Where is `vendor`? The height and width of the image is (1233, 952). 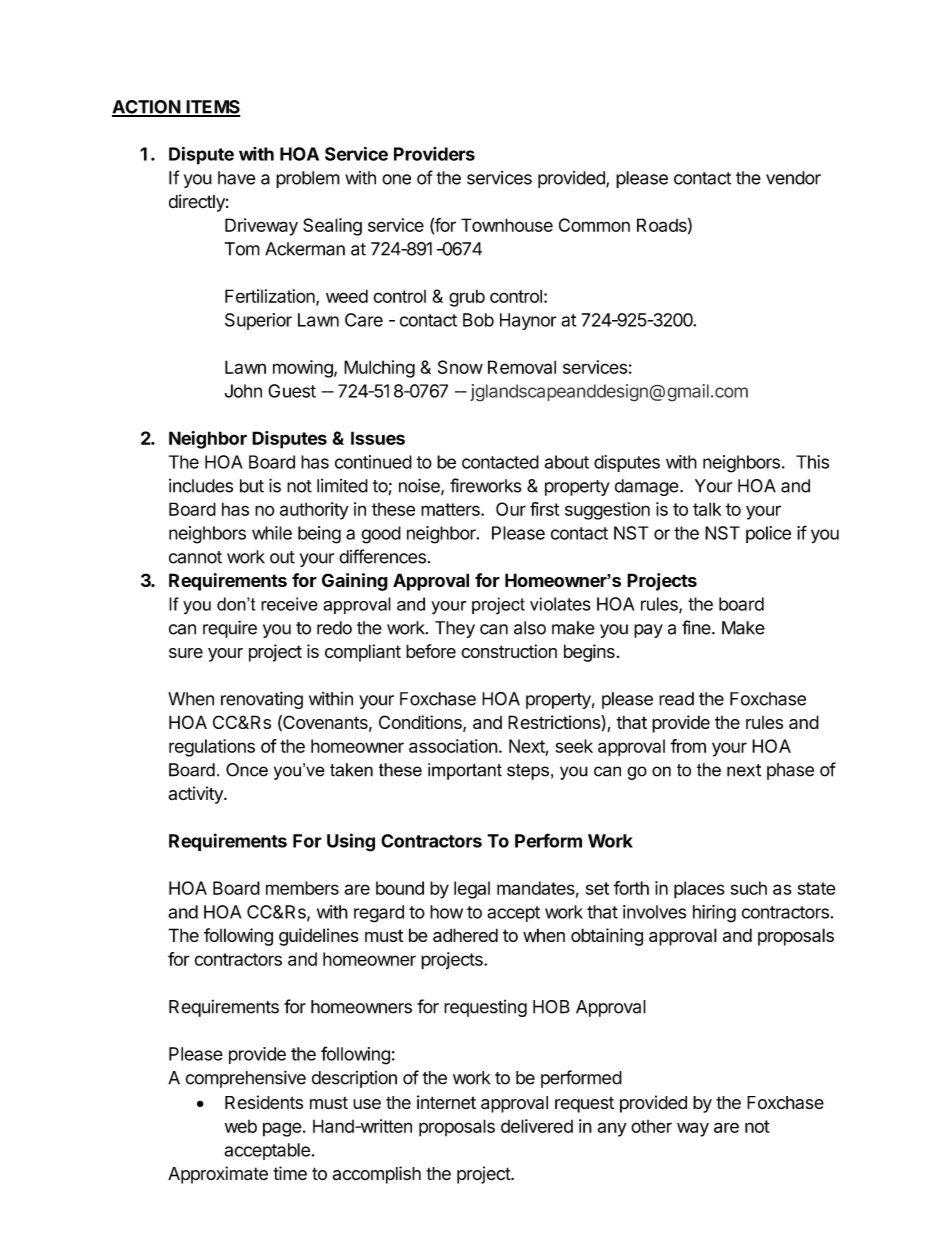 vendor is located at coordinates (793, 178).
